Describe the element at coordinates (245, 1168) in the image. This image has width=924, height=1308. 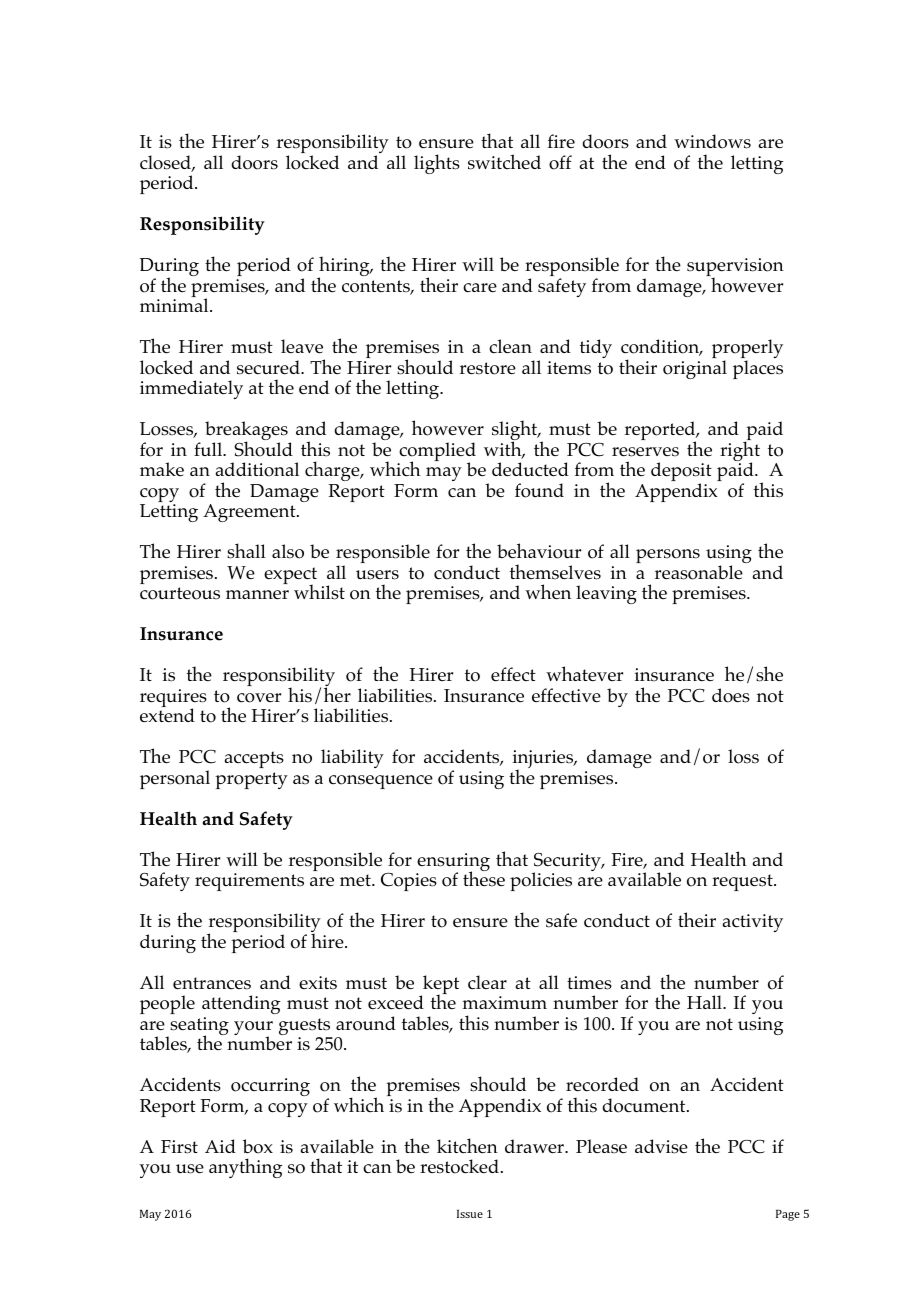
I see `anything` at that location.
